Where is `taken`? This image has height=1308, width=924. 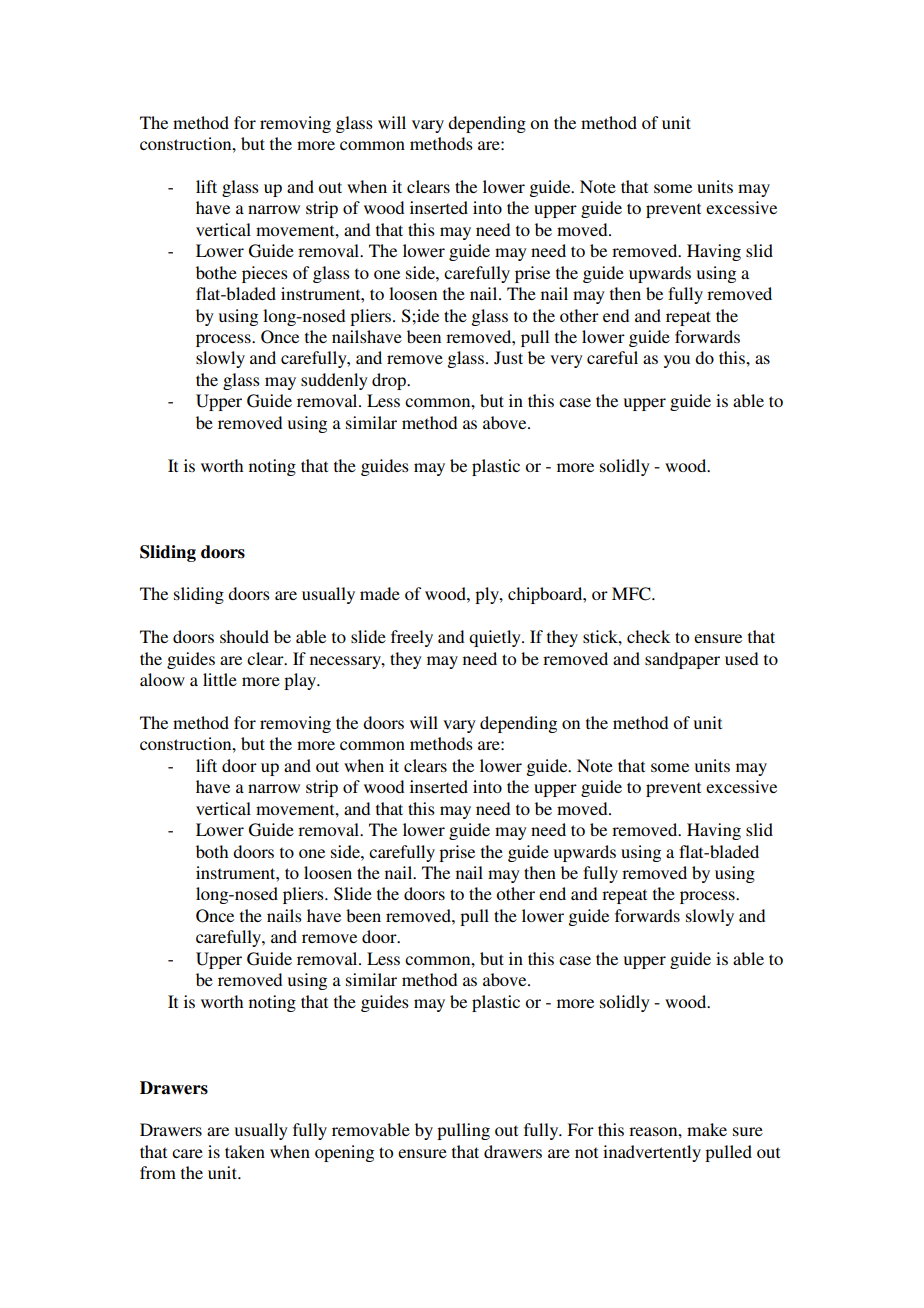
taken is located at coordinates (245, 1151).
